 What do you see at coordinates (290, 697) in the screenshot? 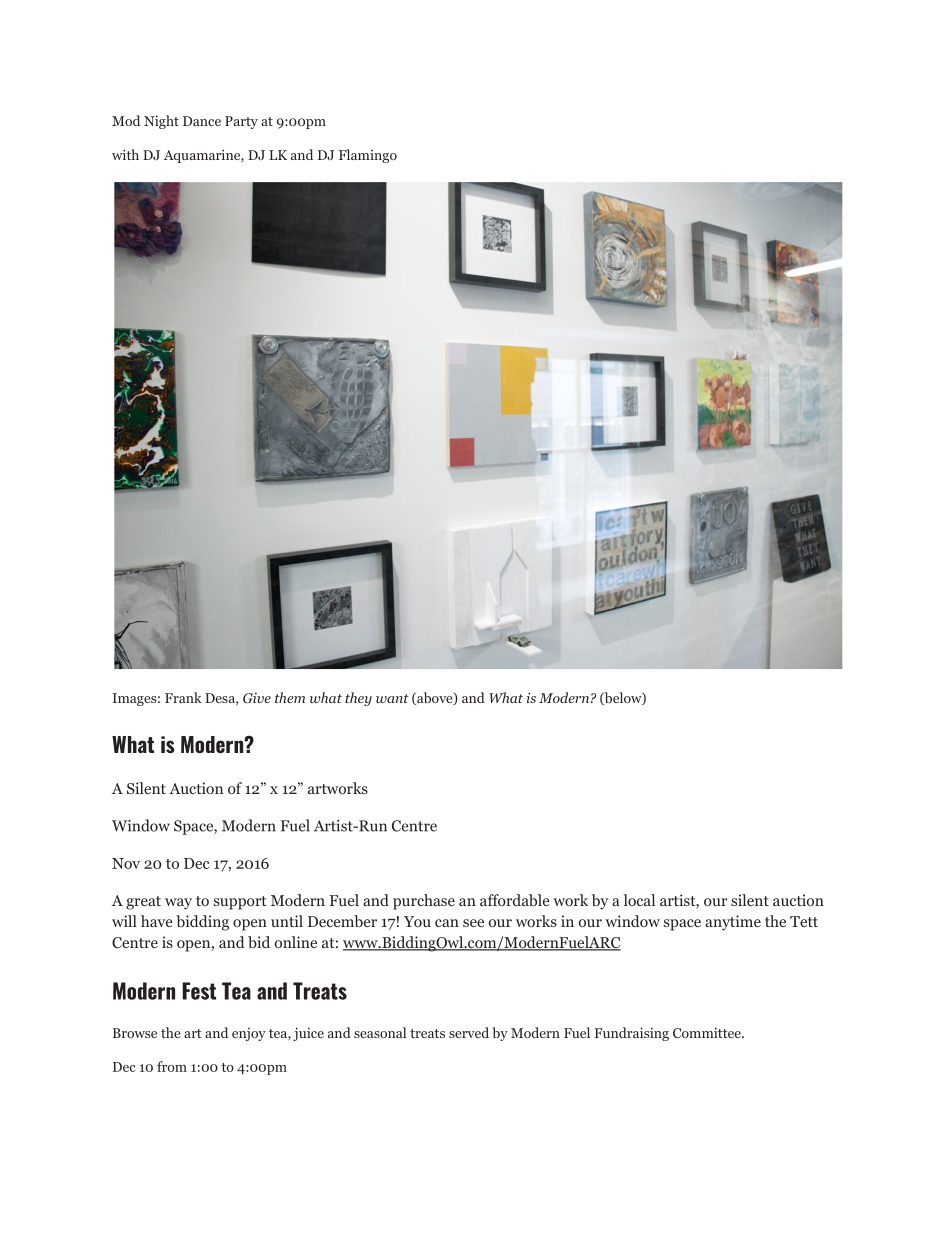
I see `them` at bounding box center [290, 697].
